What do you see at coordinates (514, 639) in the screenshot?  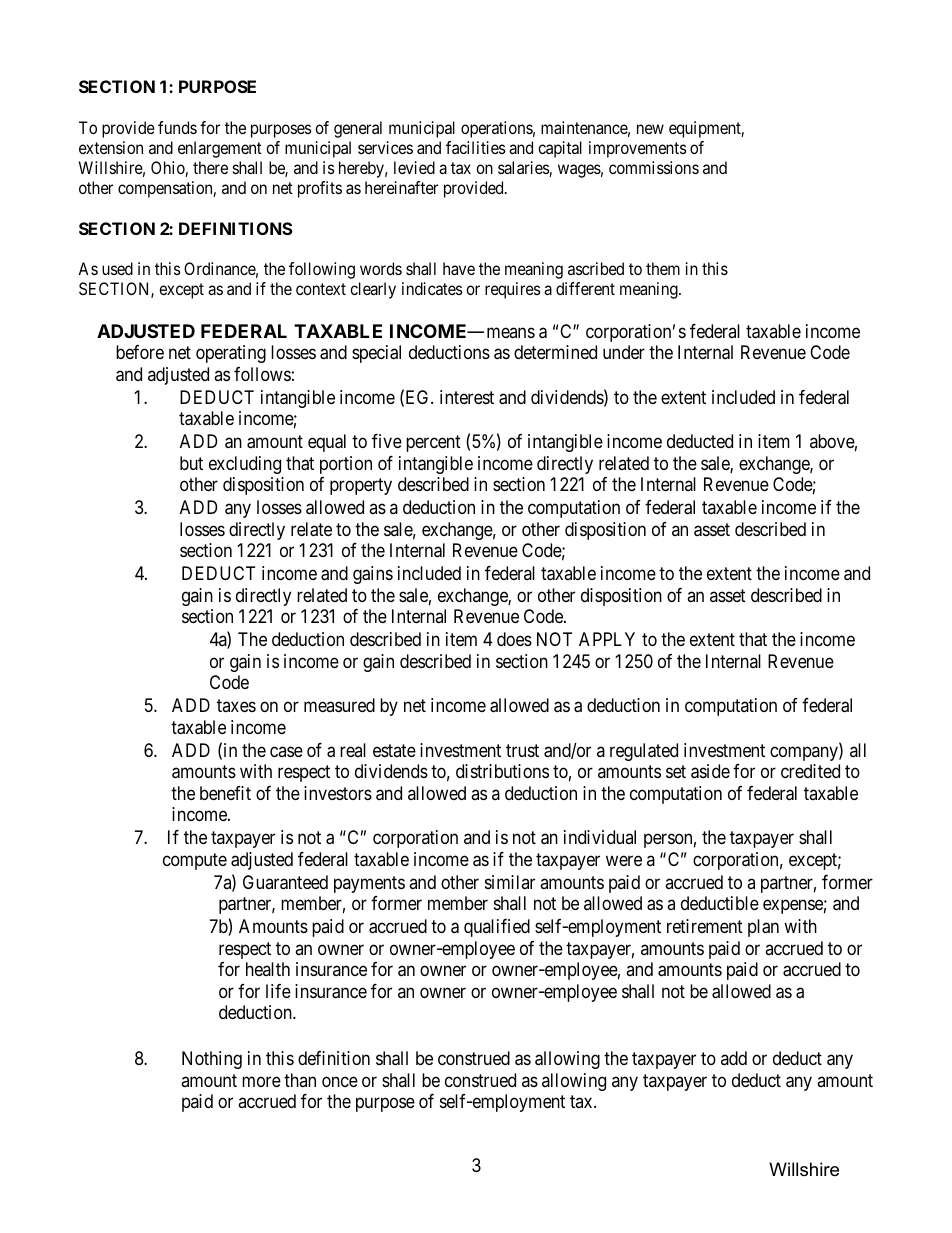 I see `does` at bounding box center [514, 639].
